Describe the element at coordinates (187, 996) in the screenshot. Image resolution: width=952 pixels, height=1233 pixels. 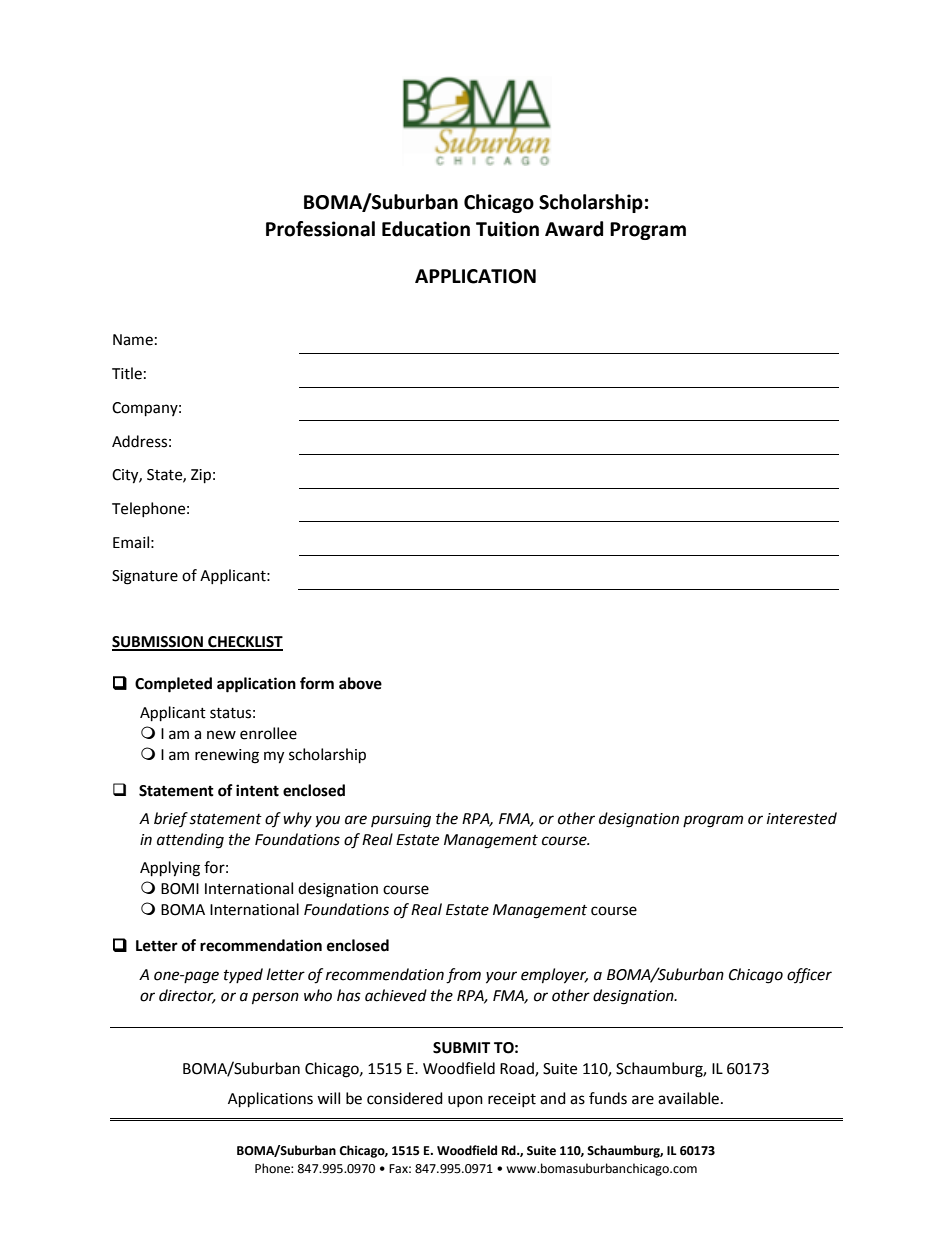
I see `director` at that location.
